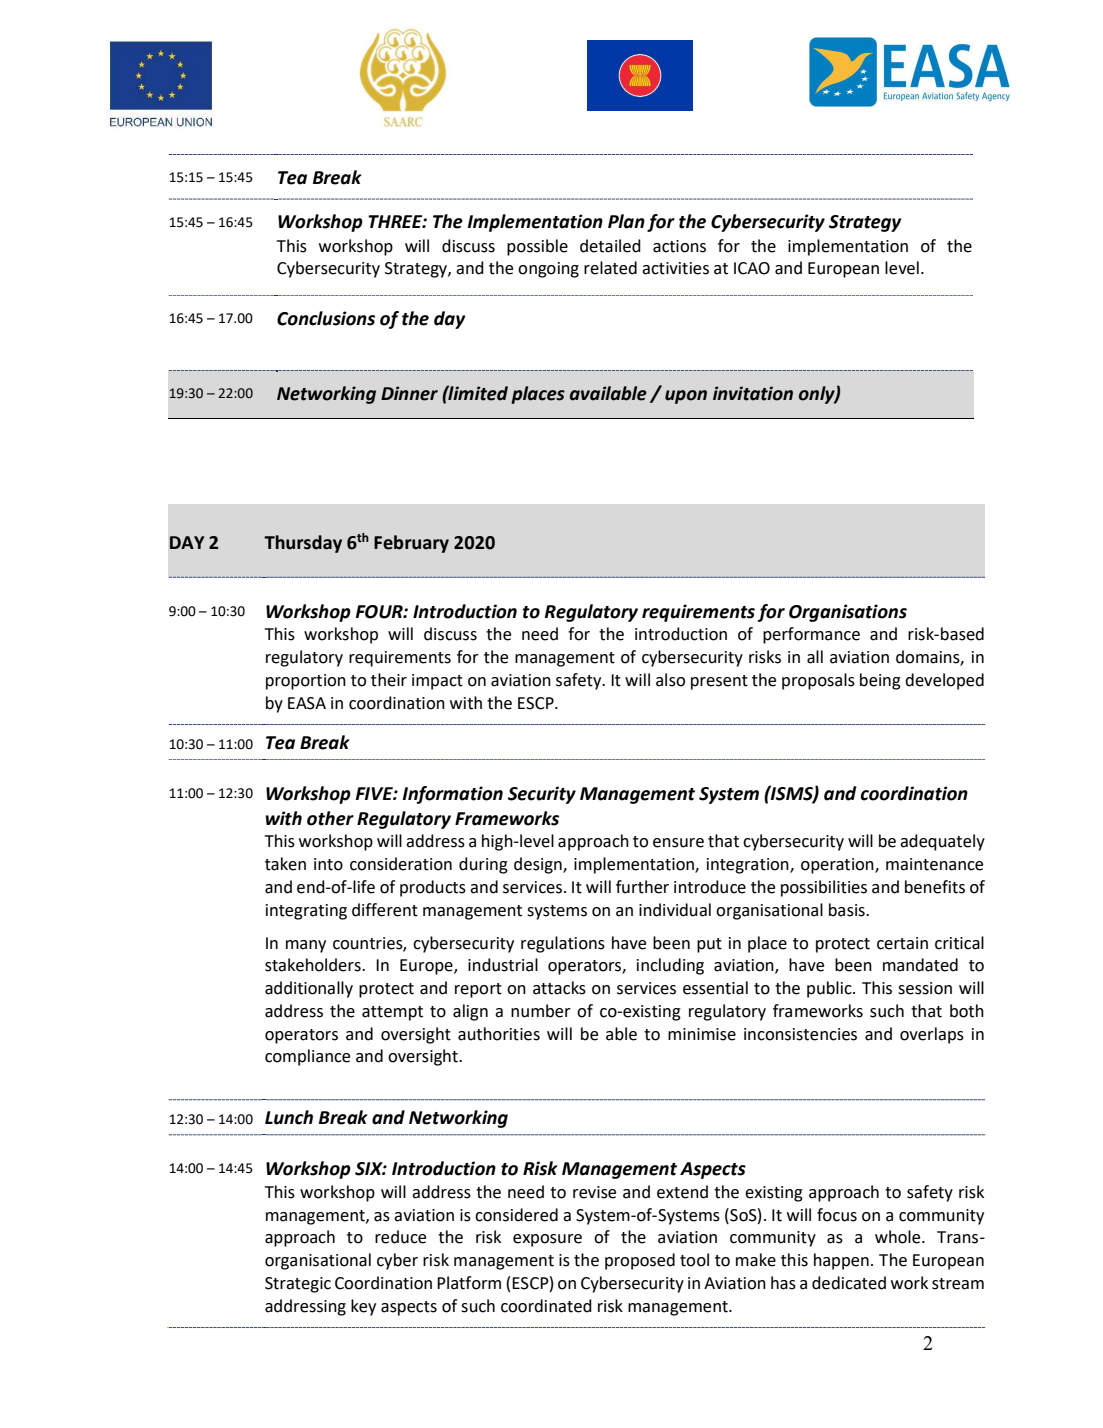 The width and height of the document is (1103, 1428). What do you see at coordinates (610, 246) in the document?
I see `detailed` at bounding box center [610, 246].
